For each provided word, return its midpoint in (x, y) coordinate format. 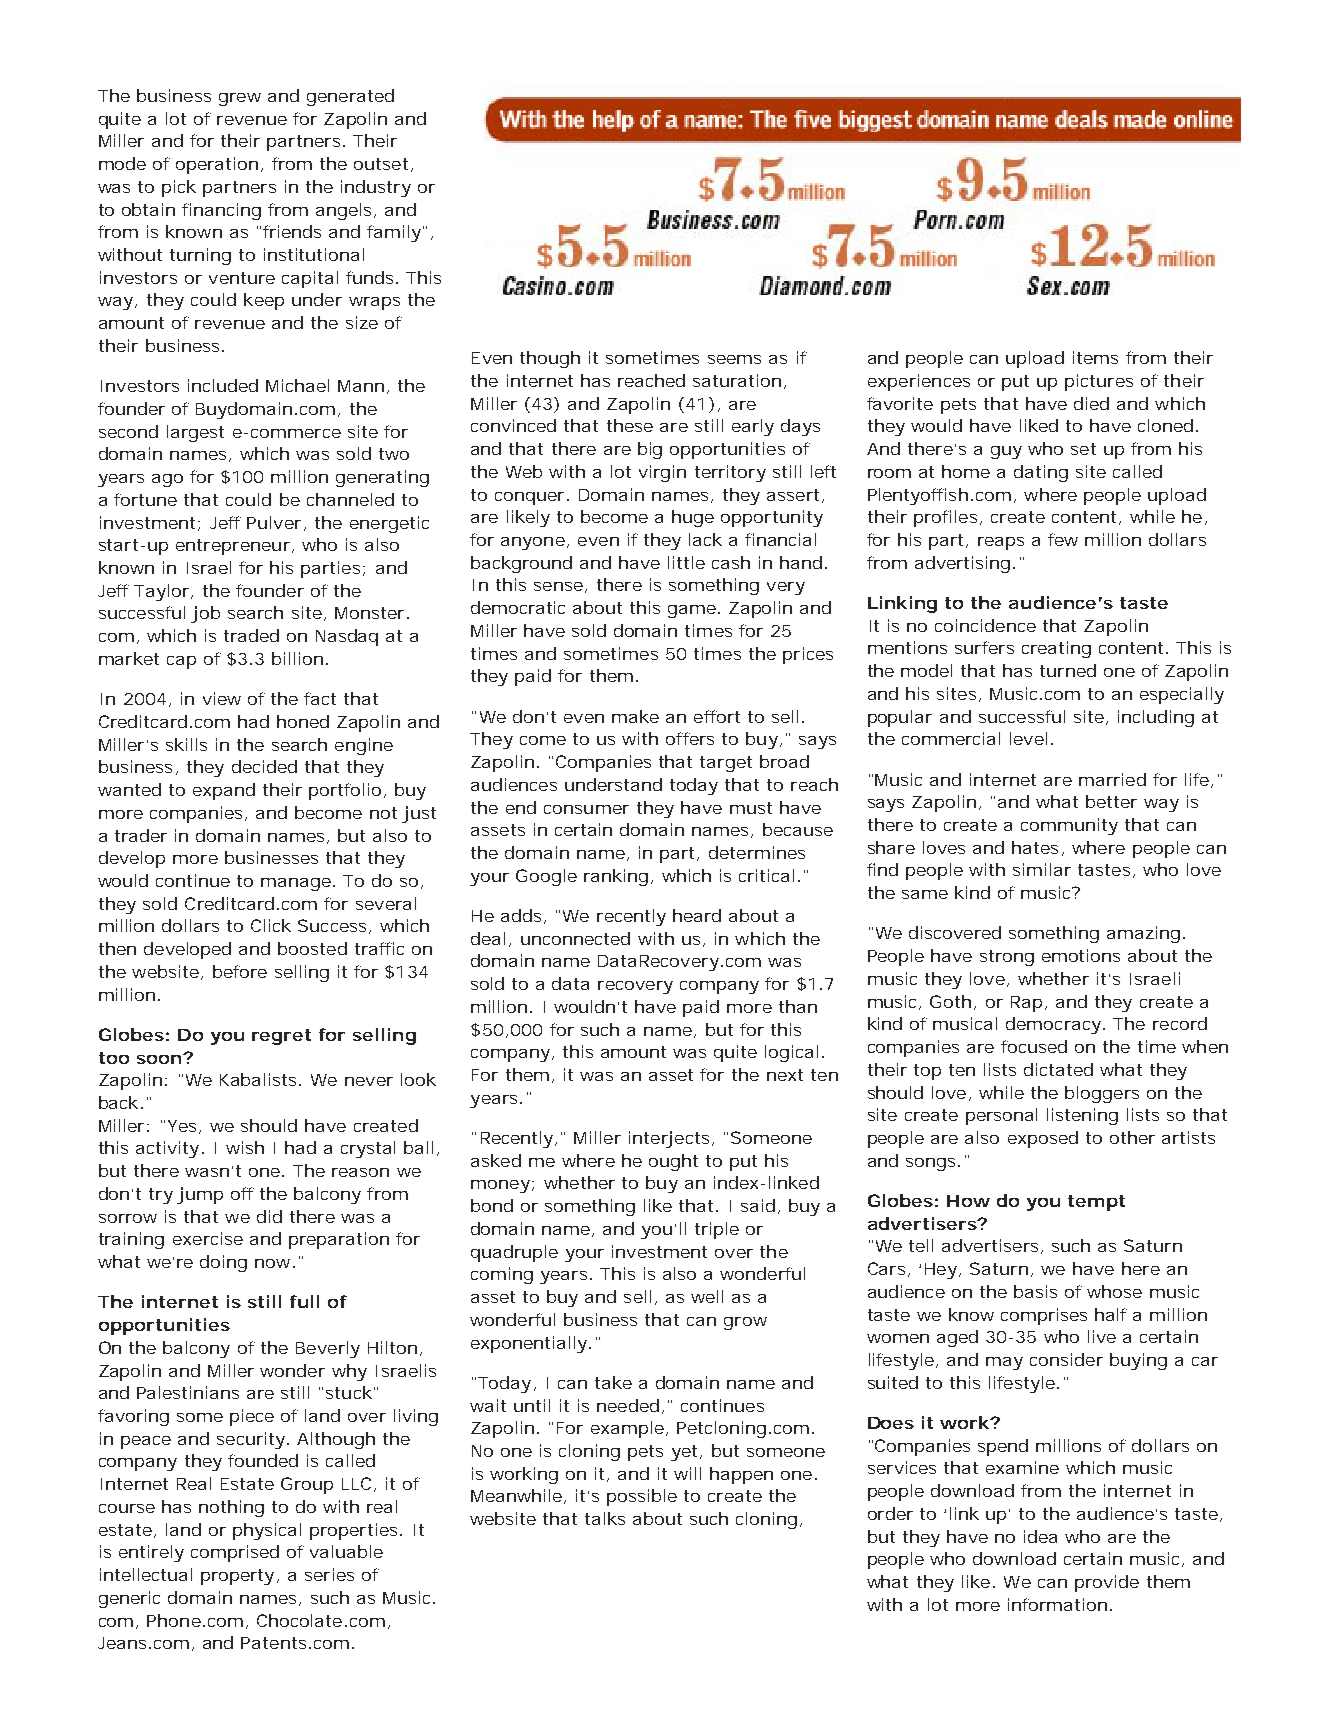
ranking (618, 877)
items (1095, 357)
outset (383, 165)
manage (298, 884)
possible (642, 1497)
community (1069, 826)
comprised (235, 1553)
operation (219, 165)
